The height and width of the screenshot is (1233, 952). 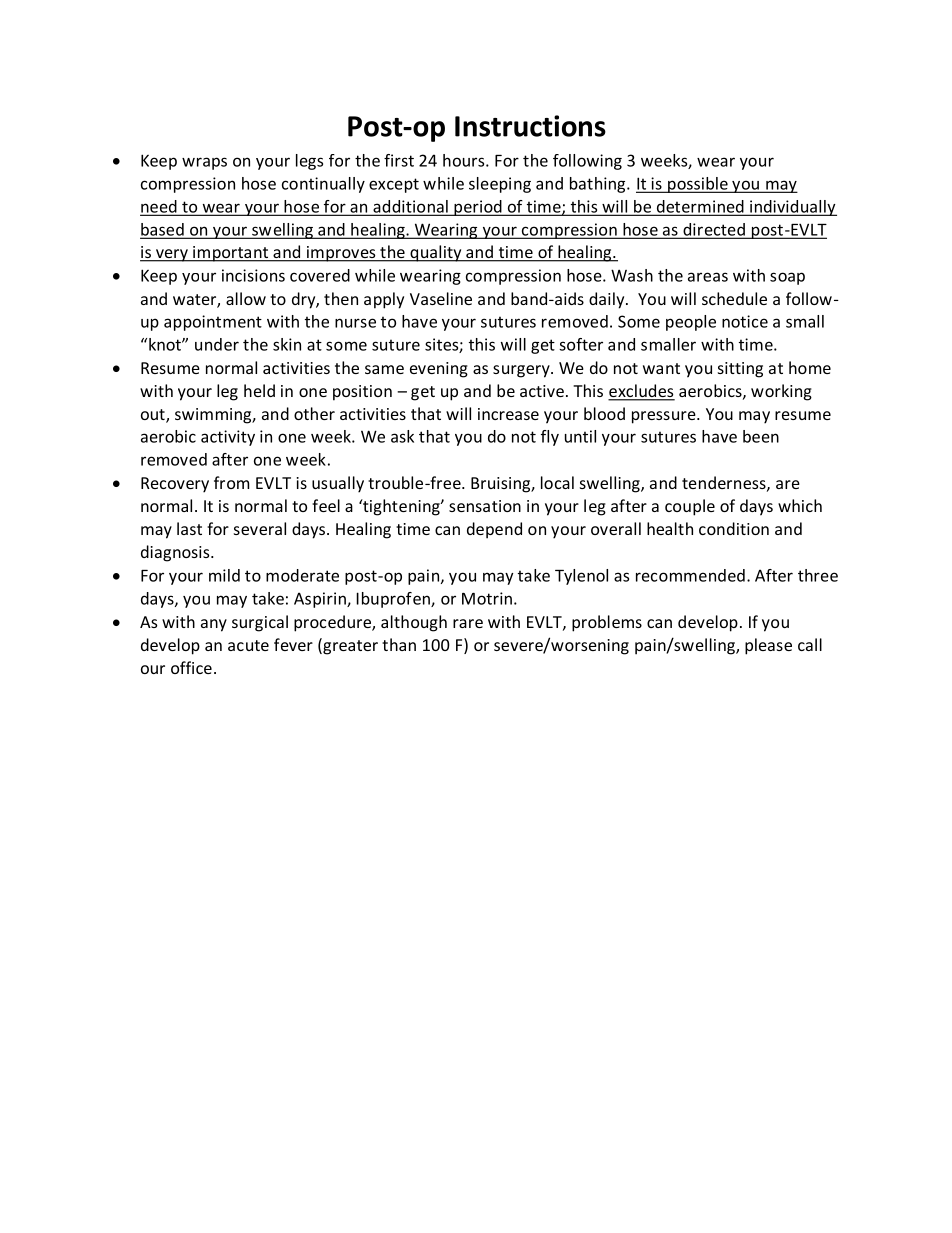 I want to click on sensation, so click(x=485, y=506).
